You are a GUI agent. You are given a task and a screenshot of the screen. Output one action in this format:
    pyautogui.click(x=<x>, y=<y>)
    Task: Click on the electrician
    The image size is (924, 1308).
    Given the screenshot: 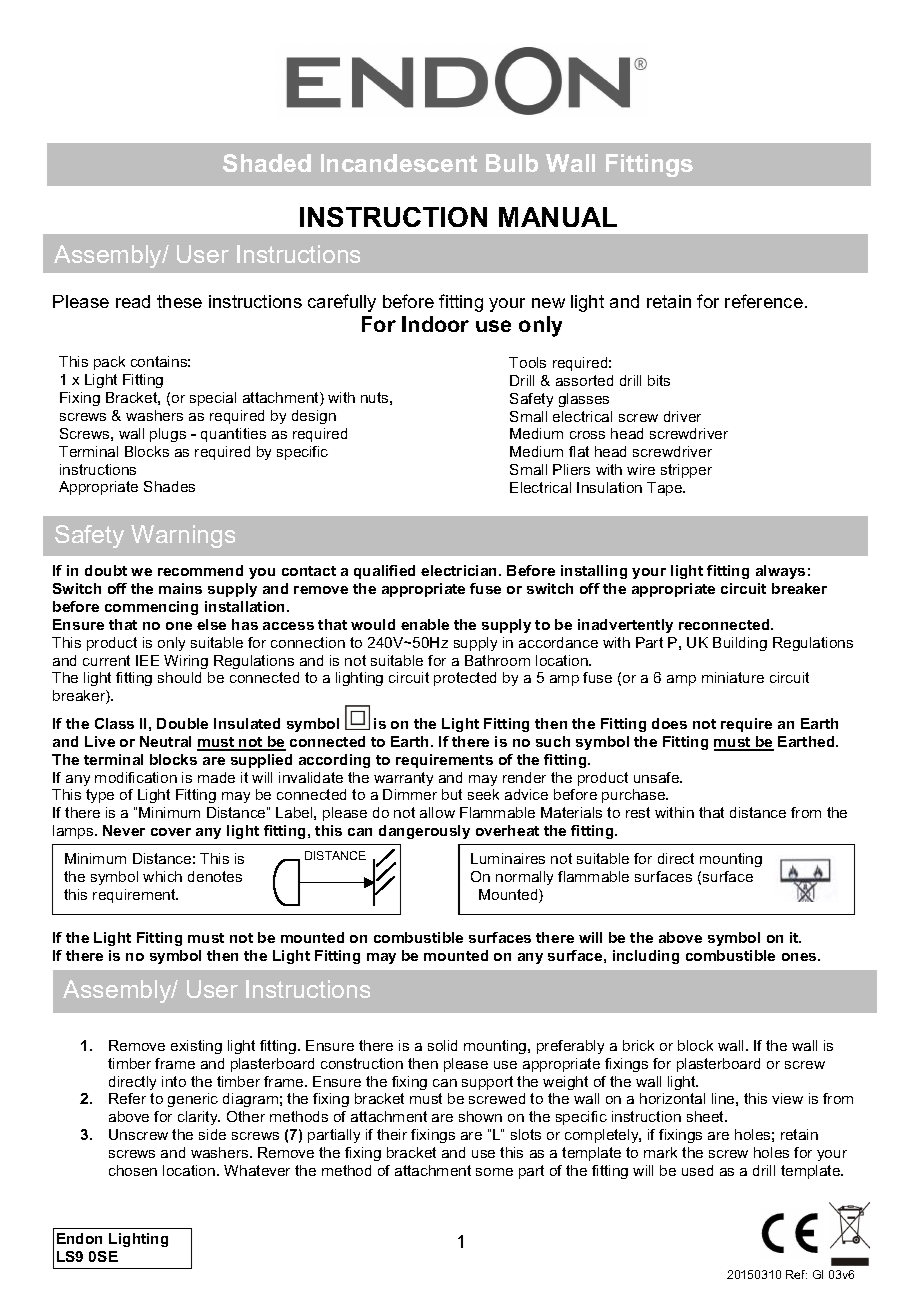 What is the action you would take?
    pyautogui.click(x=460, y=570)
